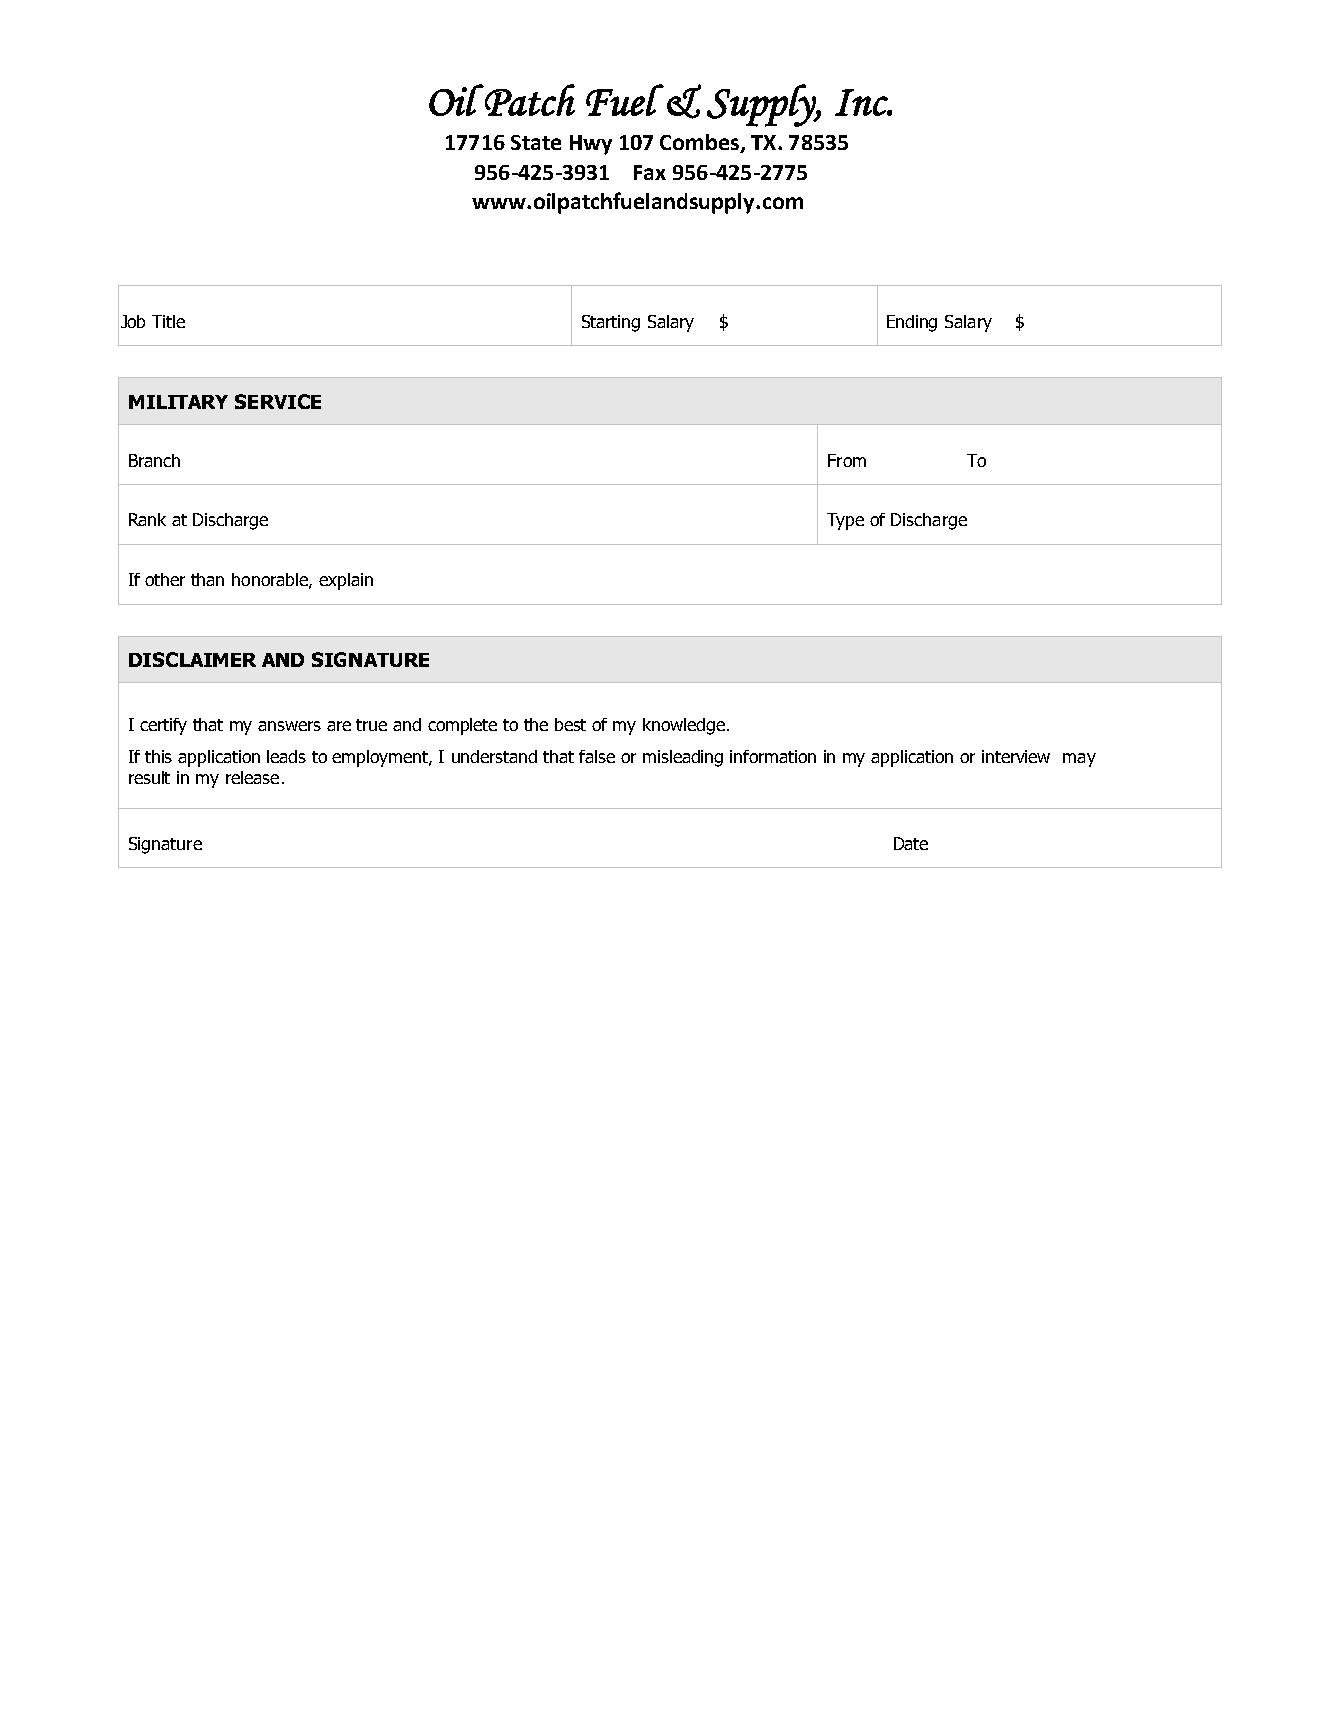  Describe the element at coordinates (289, 726) in the screenshot. I see `answers` at that location.
